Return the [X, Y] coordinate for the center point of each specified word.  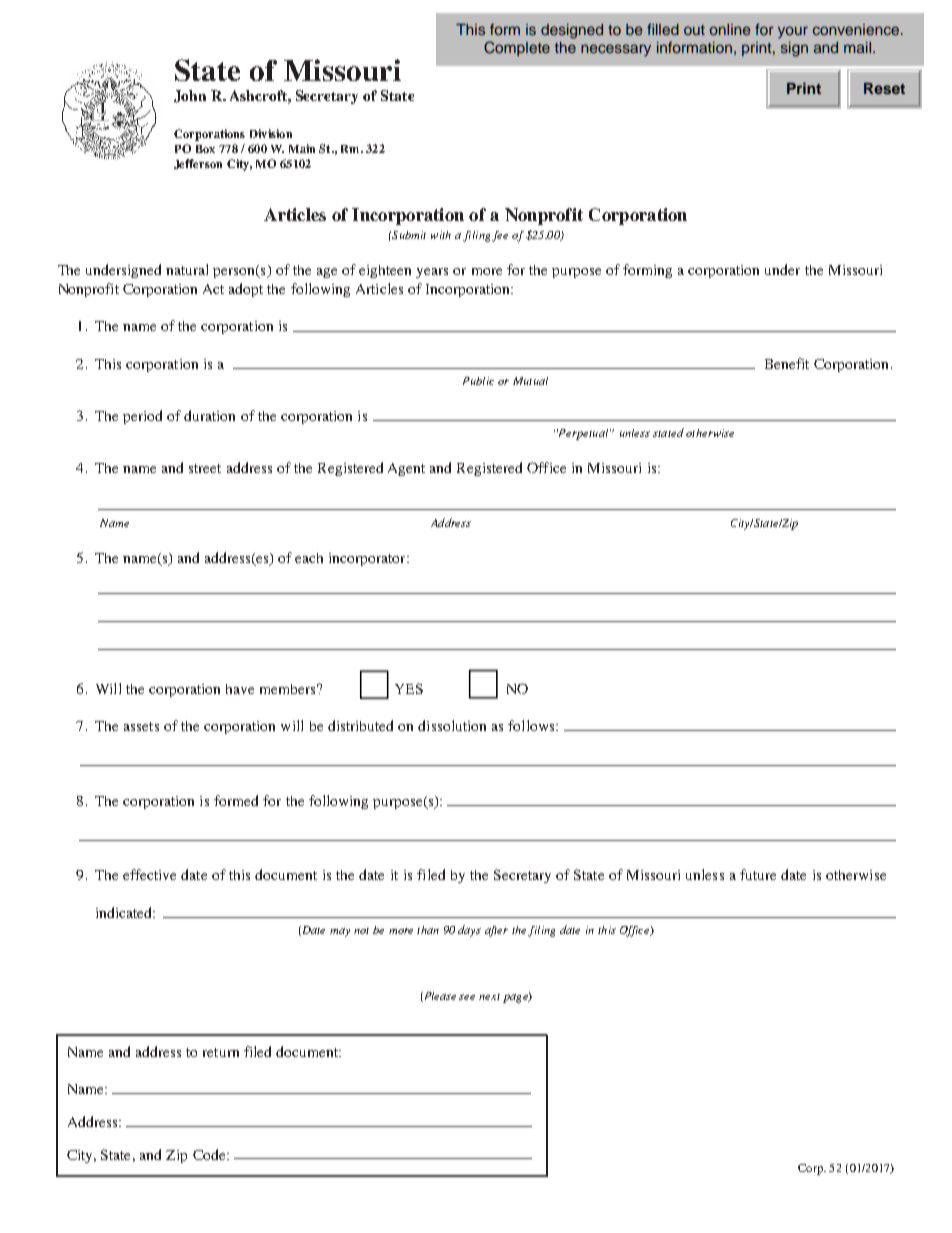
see [467, 997]
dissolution [452, 725]
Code [210, 1154]
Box [205, 149]
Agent [406, 469]
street [205, 468]
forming [647, 271]
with [441, 235]
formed [236, 800]
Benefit [787, 363]
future [758, 874]
